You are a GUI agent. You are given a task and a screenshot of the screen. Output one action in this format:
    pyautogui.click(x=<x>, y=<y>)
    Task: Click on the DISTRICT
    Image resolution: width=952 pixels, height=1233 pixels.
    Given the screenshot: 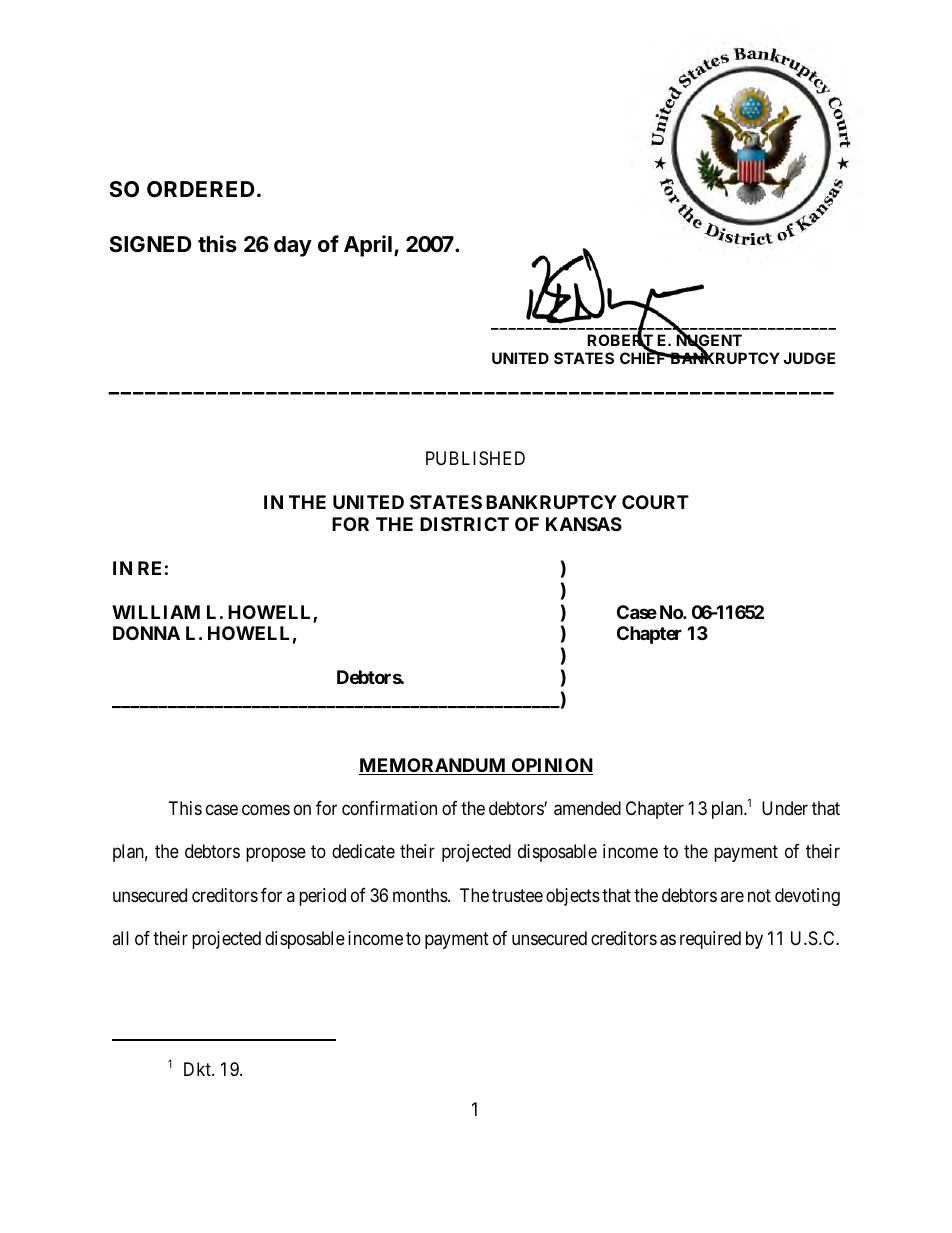 What is the action you would take?
    pyautogui.click(x=464, y=524)
